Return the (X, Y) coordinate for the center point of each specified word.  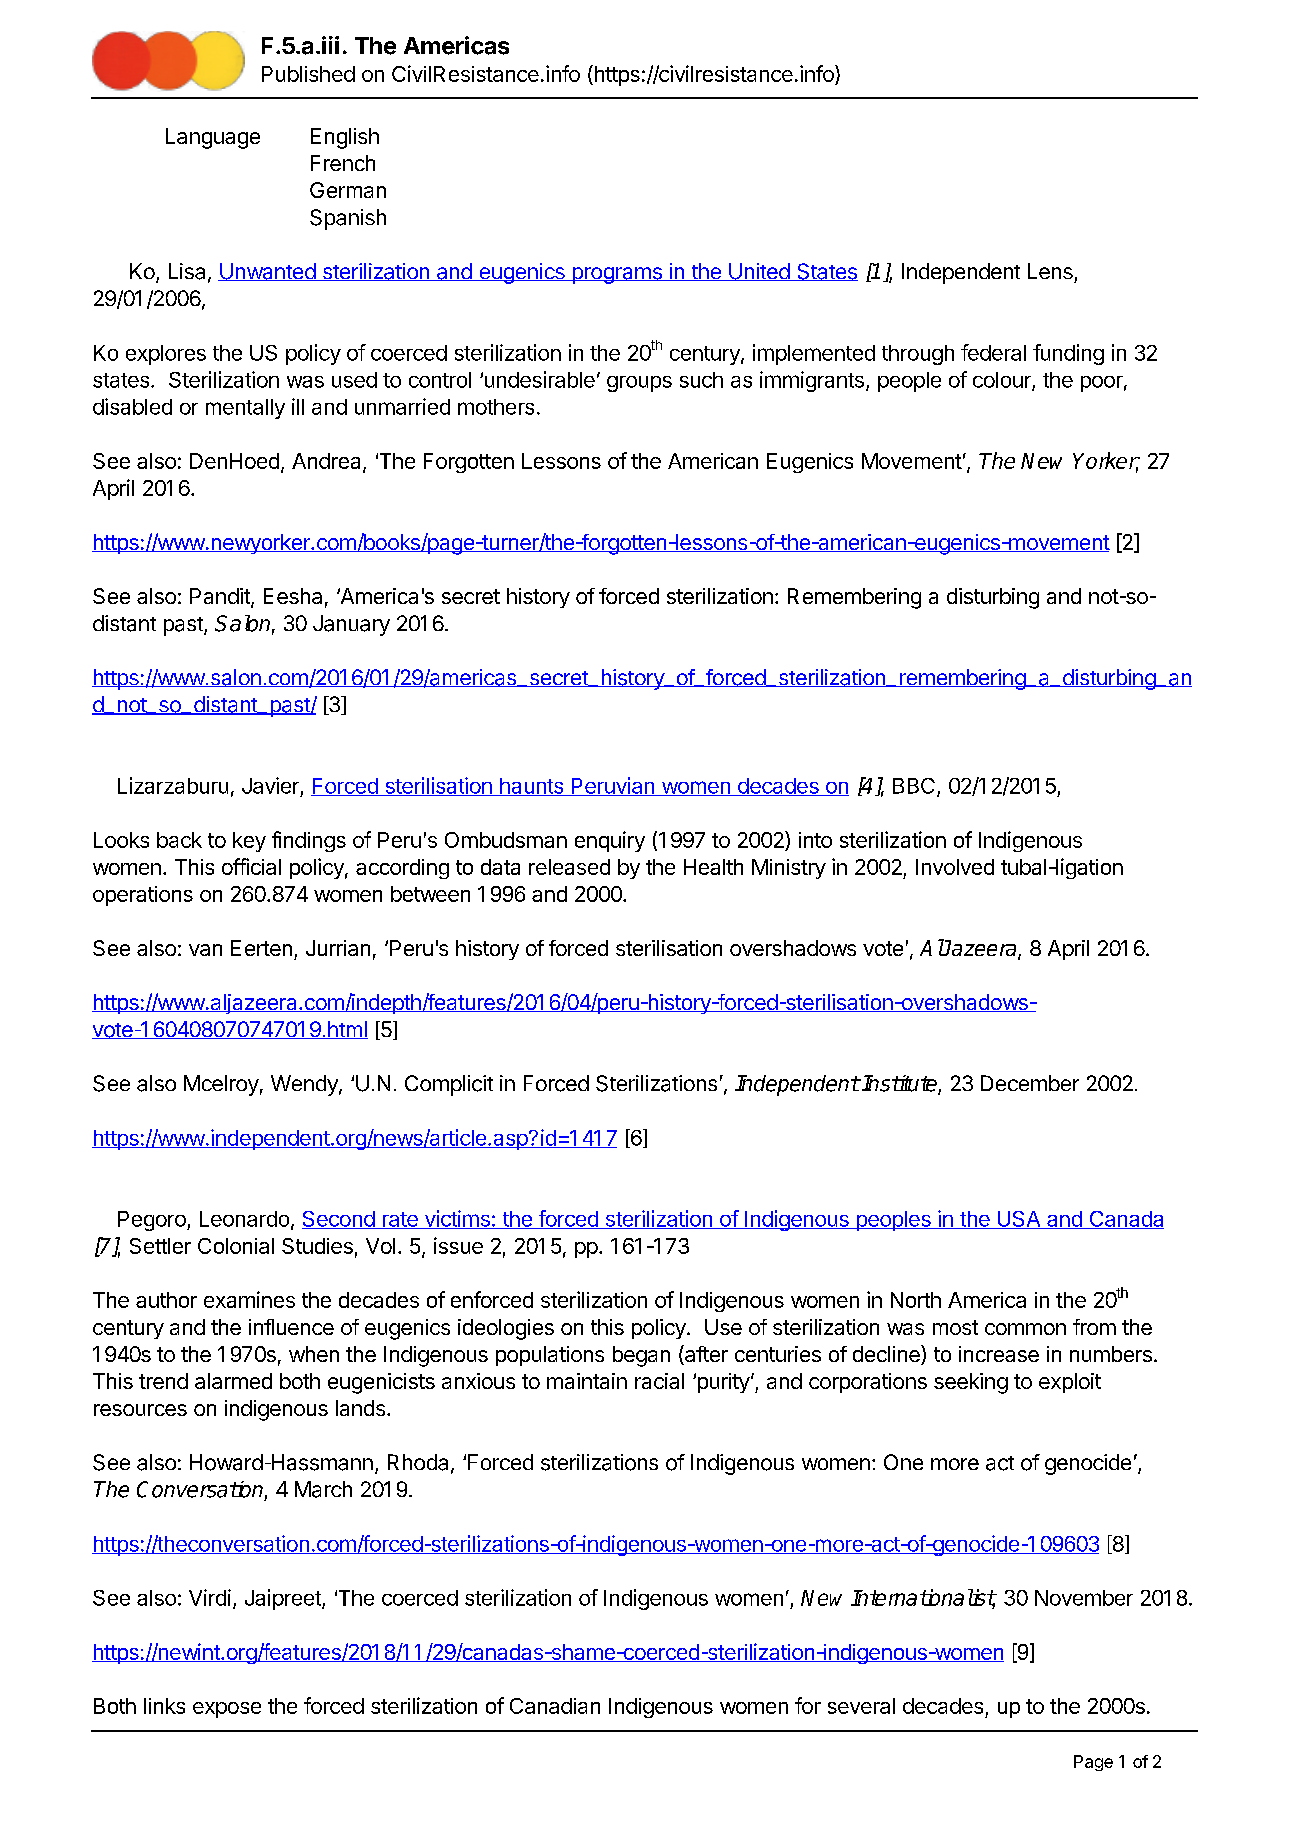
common (1025, 1329)
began (641, 1356)
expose (227, 1710)
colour (1003, 381)
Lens (1050, 271)
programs (617, 275)
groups (639, 384)
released (569, 867)
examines (249, 1299)
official (251, 866)
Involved (955, 867)
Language (213, 138)
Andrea (328, 462)
